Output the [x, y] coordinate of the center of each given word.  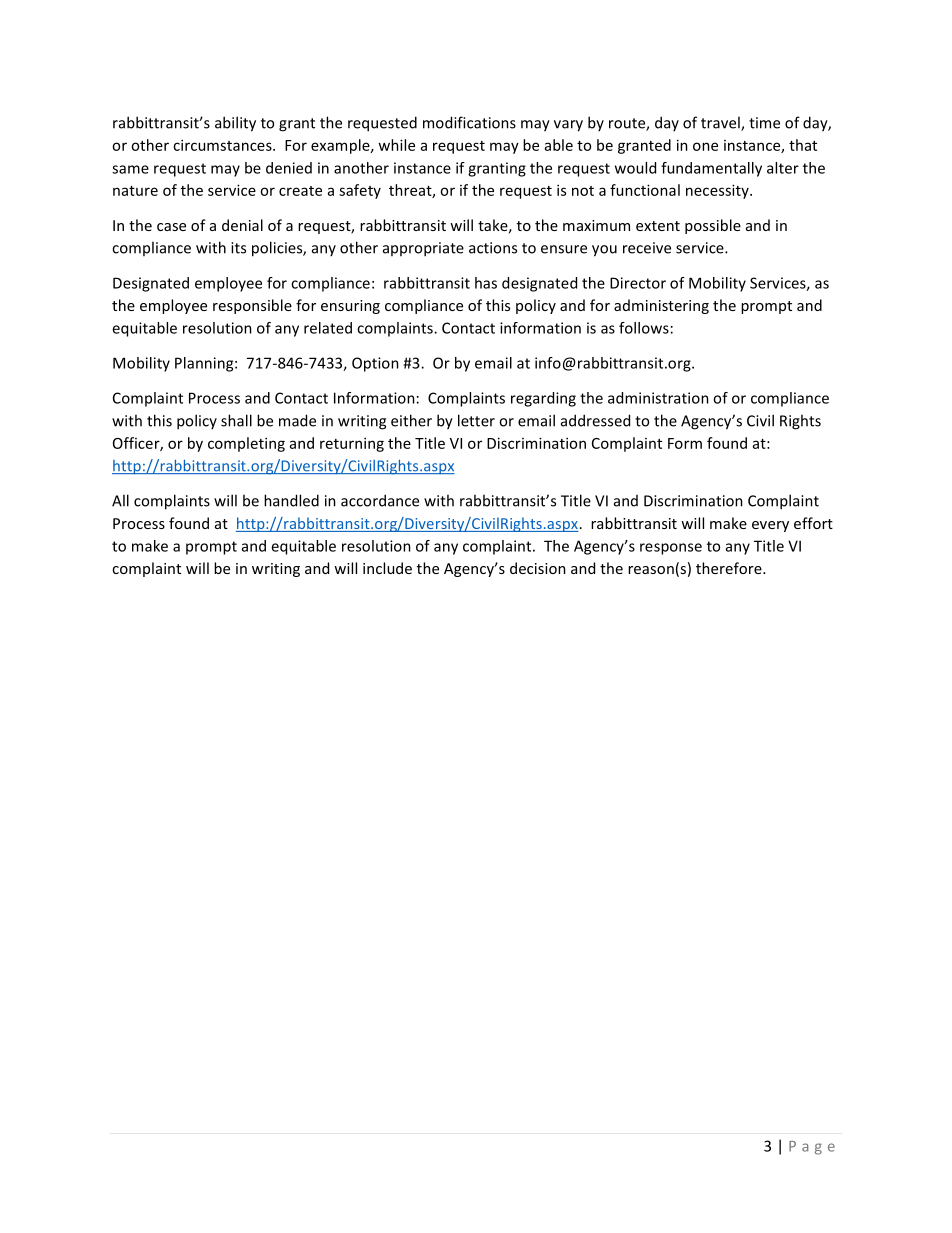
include [387, 568]
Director [638, 283]
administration [658, 398]
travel [721, 123]
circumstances [223, 145]
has [486, 283]
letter [476, 420]
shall [236, 420]
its [238, 248]
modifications [469, 122]
